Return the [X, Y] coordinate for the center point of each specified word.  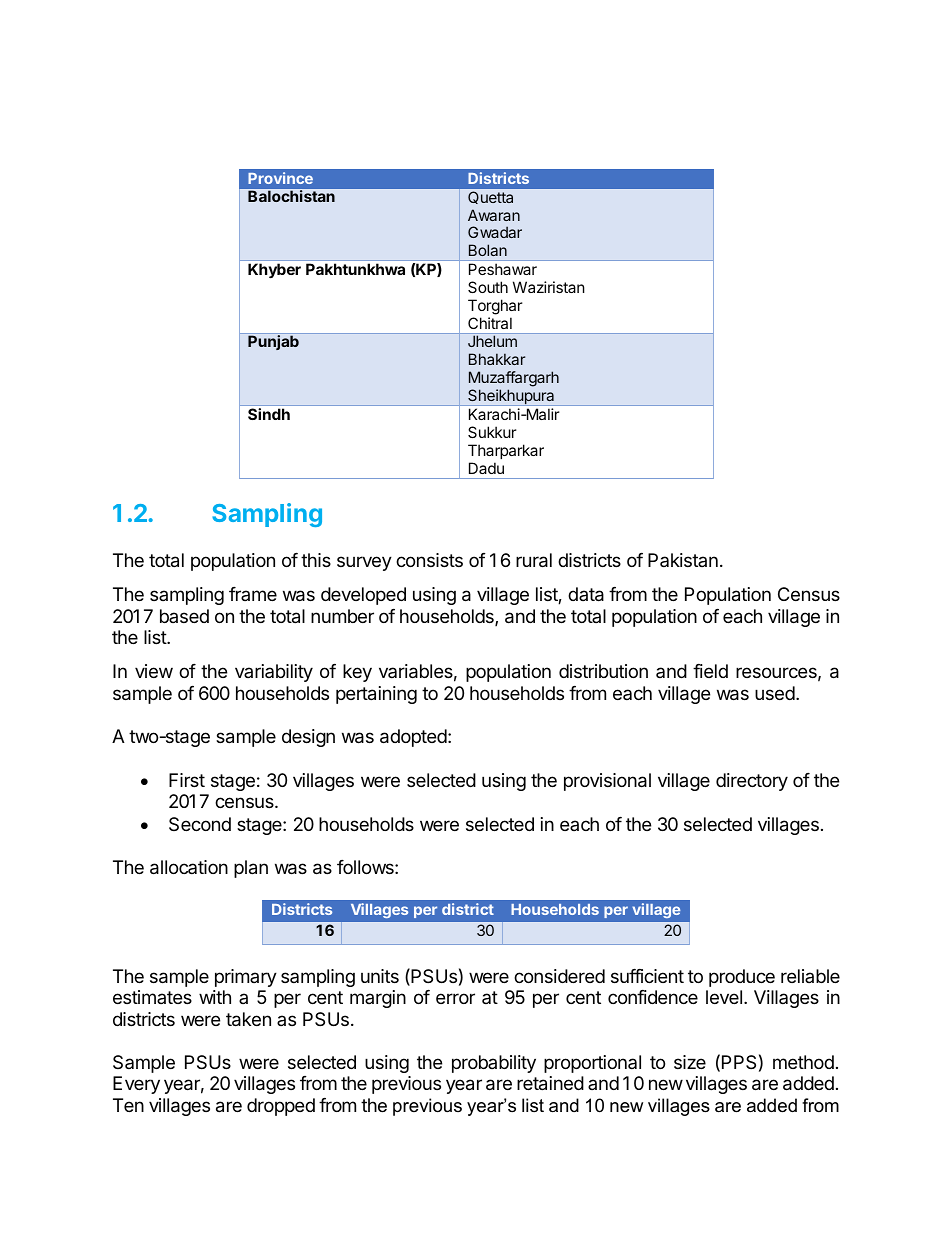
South [488, 287]
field [710, 671]
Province [280, 178]
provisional [607, 782]
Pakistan [683, 560]
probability [494, 1064]
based [184, 616]
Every [136, 1085]
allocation [189, 867]
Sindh [269, 414]
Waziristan [549, 287]
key [357, 673]
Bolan [488, 250]
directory [752, 782]
